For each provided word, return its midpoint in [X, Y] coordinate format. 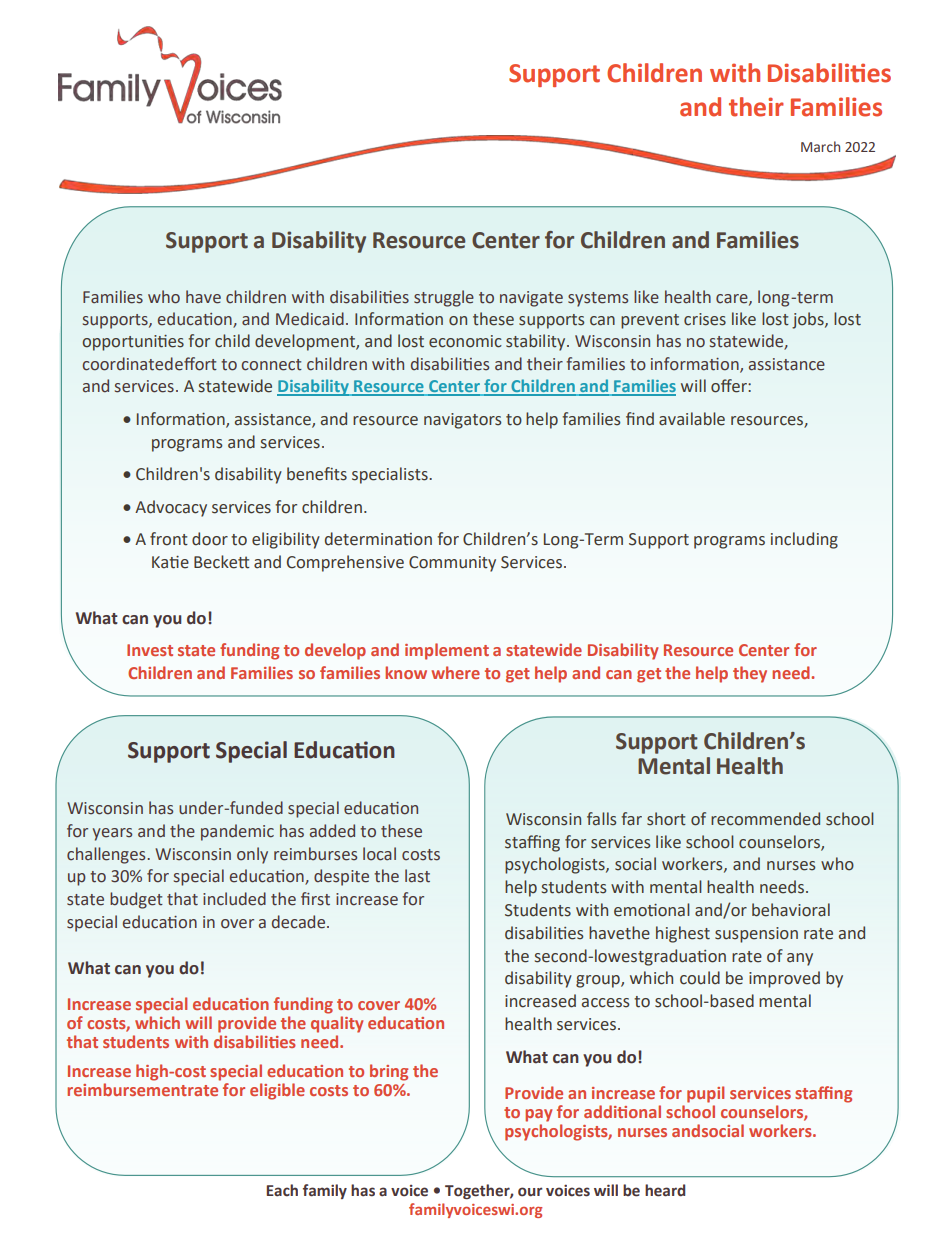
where [456, 672]
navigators [462, 421]
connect [272, 365]
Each [282, 1190]
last [417, 876]
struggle [444, 298]
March [820, 146]
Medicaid [310, 319]
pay [538, 1115]
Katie [170, 562]
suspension [756, 935]
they [750, 674]
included [234, 899]
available [692, 419]
